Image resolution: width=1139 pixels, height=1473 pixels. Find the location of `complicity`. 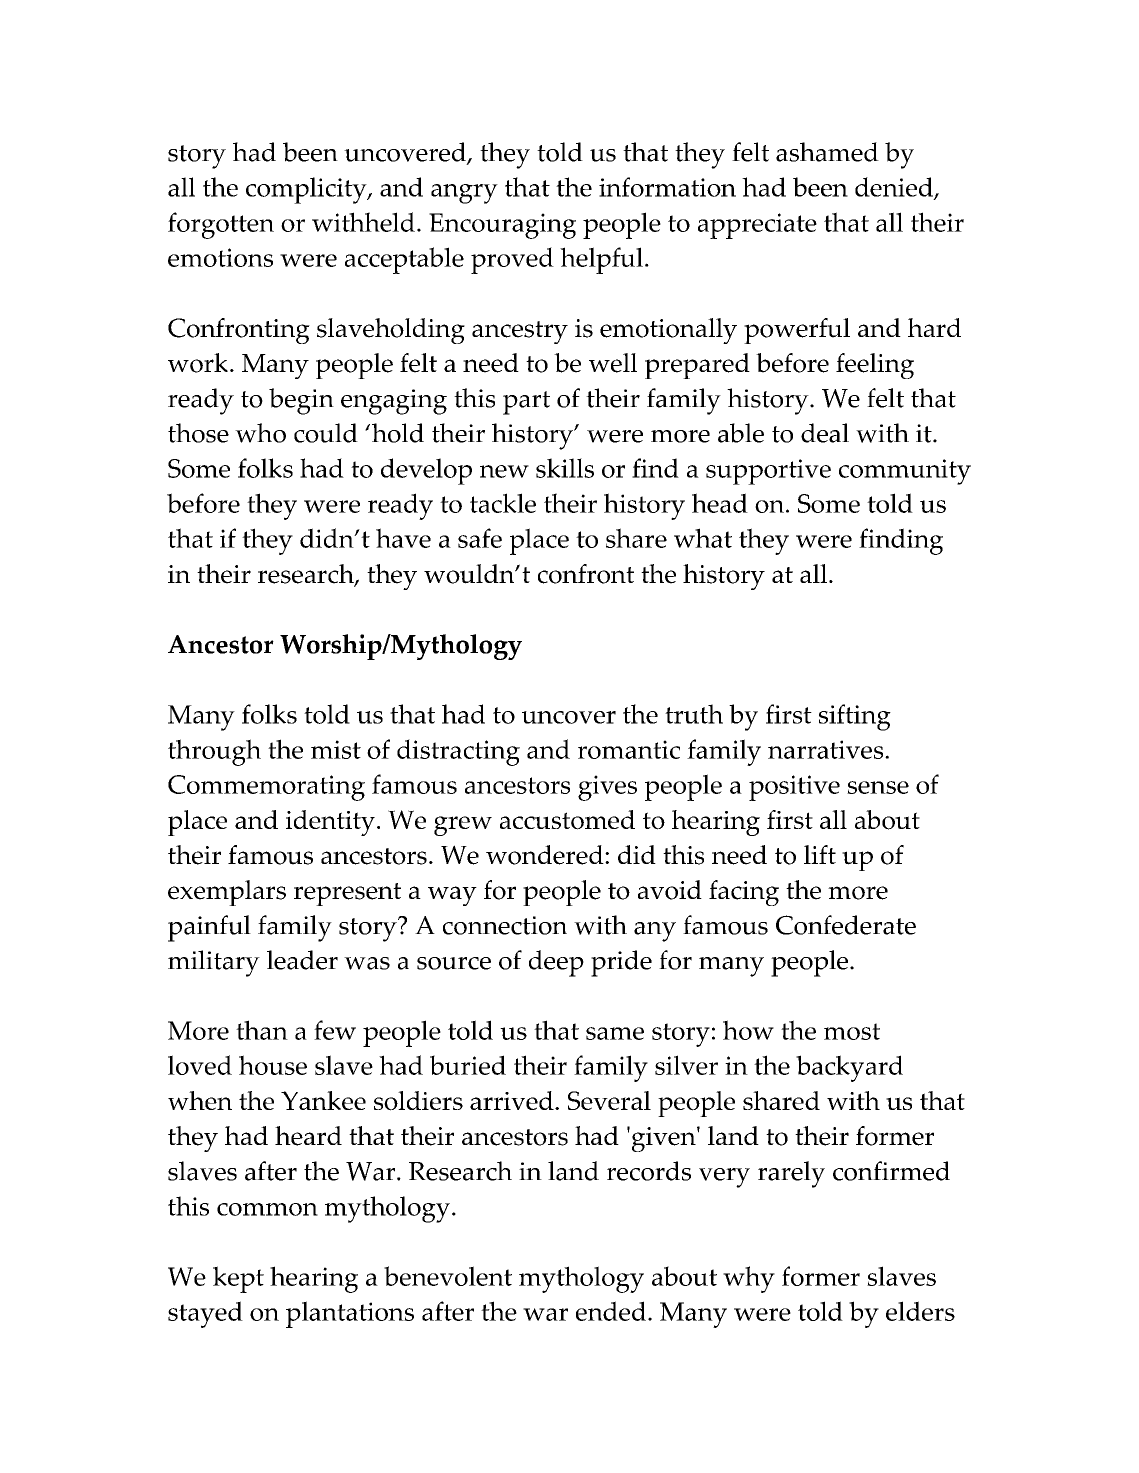

complicity is located at coordinates (307, 190).
